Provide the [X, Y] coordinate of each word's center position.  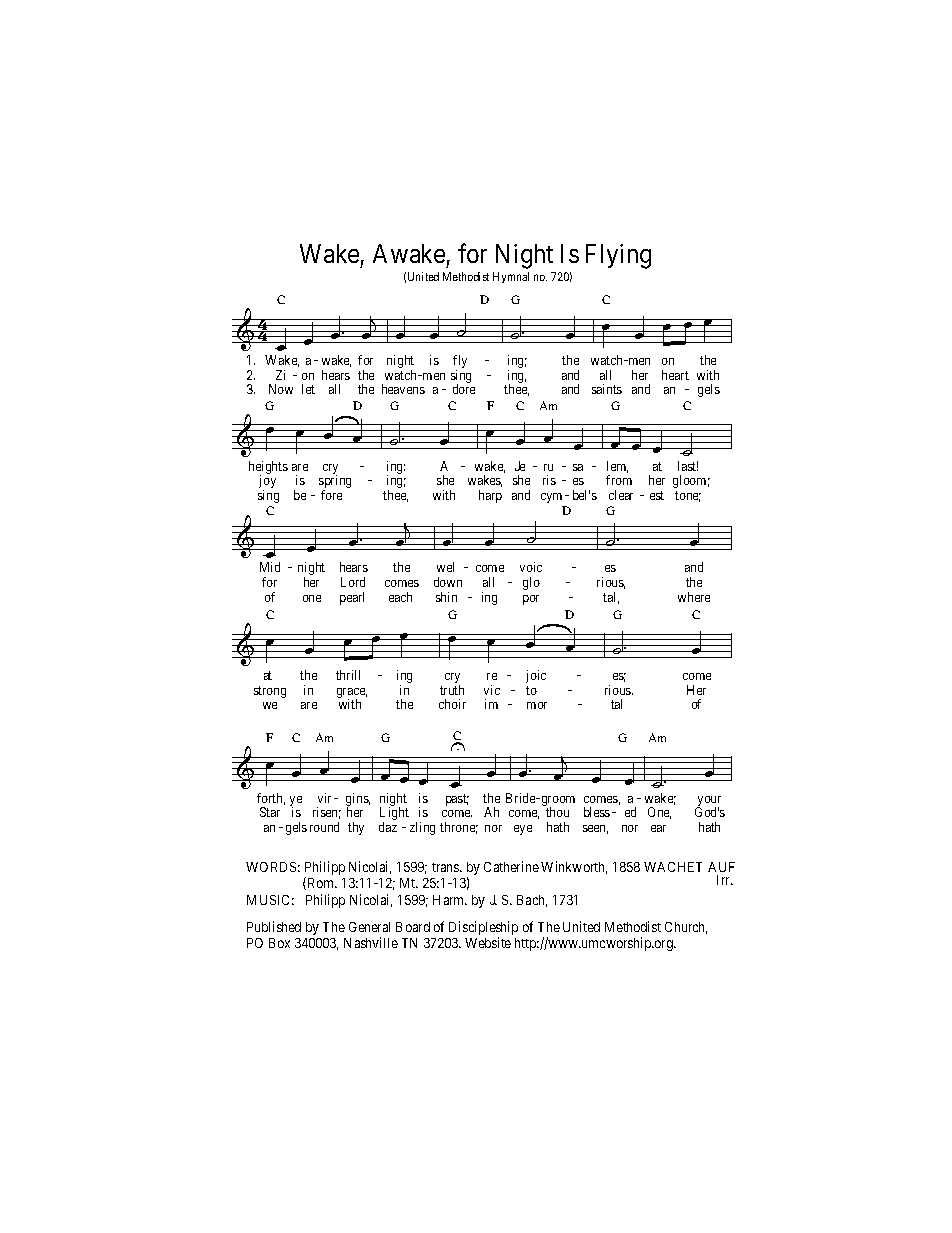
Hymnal [511, 277]
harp [490, 496]
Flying [618, 256]
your [708, 802]
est [657, 495]
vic [492, 690]
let [308, 389]
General [369, 927]
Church [686, 928]
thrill [348, 675]
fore [331, 495]
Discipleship [483, 929]
